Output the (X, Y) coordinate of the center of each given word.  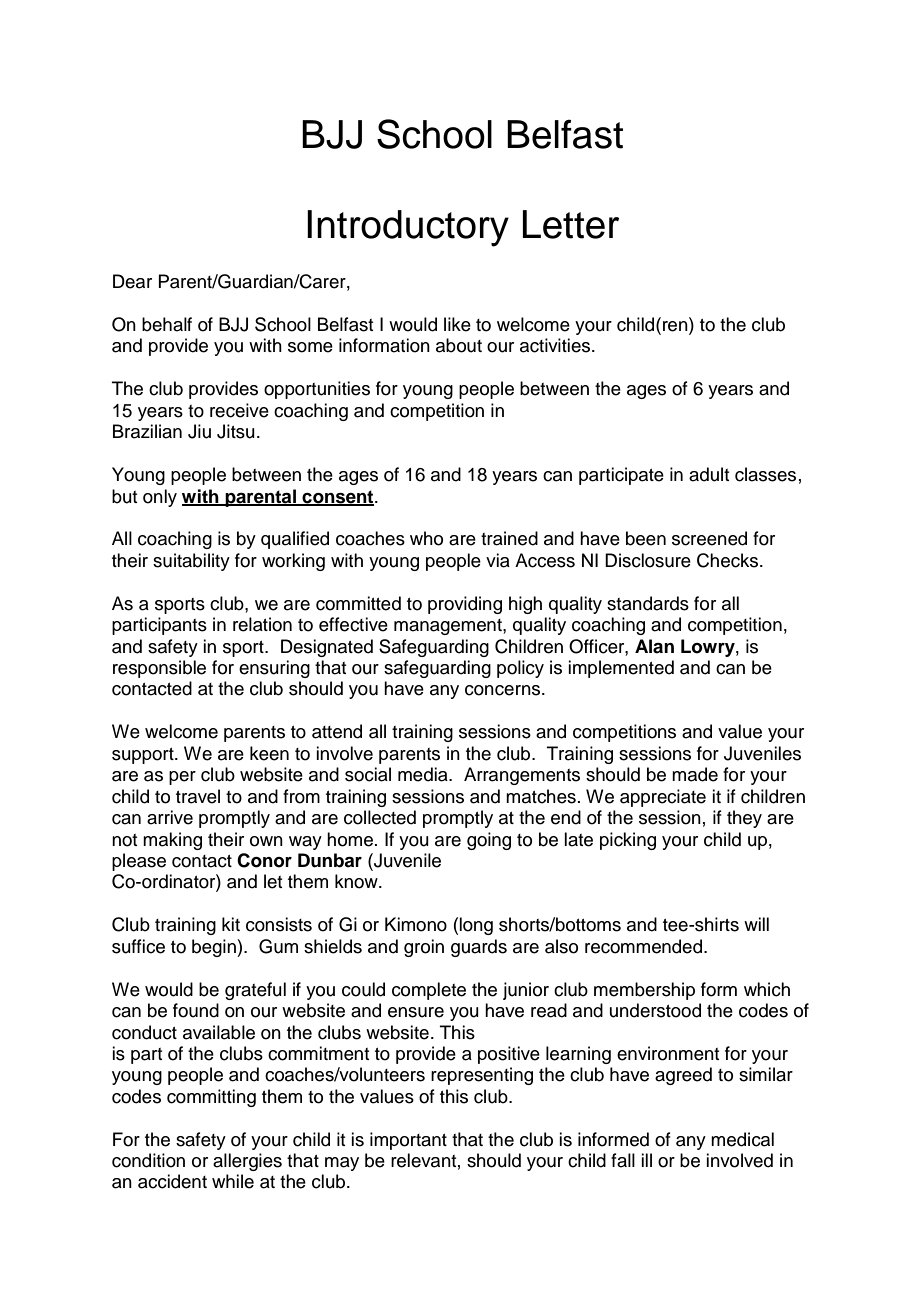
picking (628, 841)
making (172, 841)
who (426, 538)
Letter (571, 224)
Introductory (408, 228)
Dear (132, 281)
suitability (191, 562)
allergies (247, 1162)
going (489, 841)
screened (709, 538)
